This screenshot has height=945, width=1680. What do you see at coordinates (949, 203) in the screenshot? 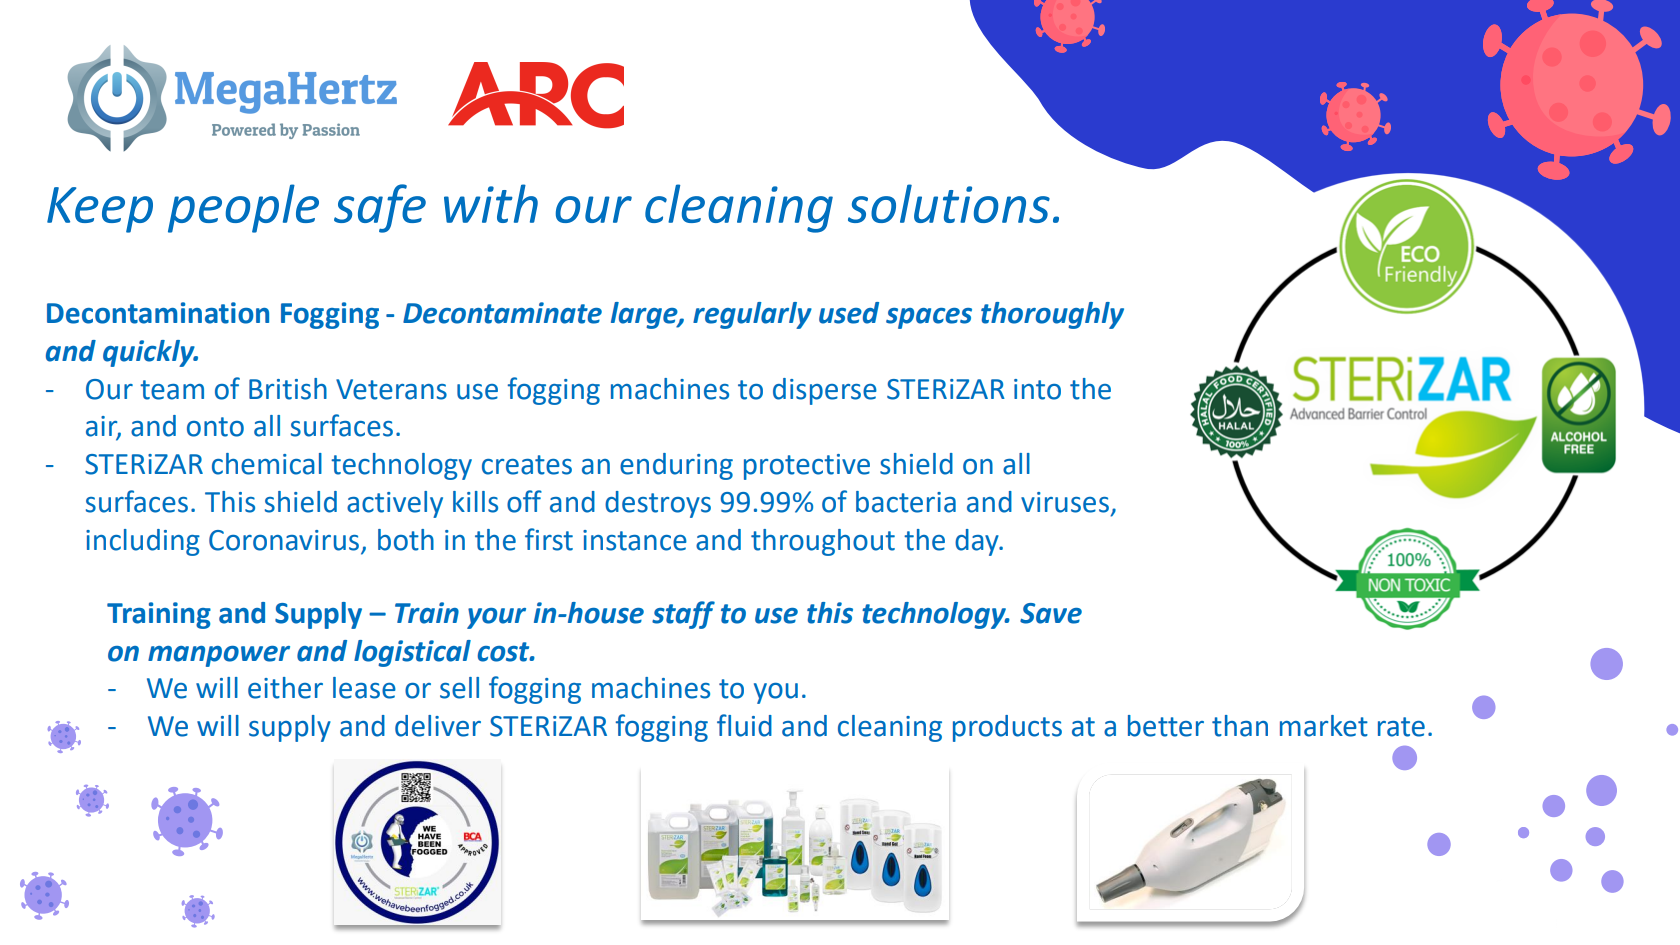
I see `solutions` at bounding box center [949, 203].
